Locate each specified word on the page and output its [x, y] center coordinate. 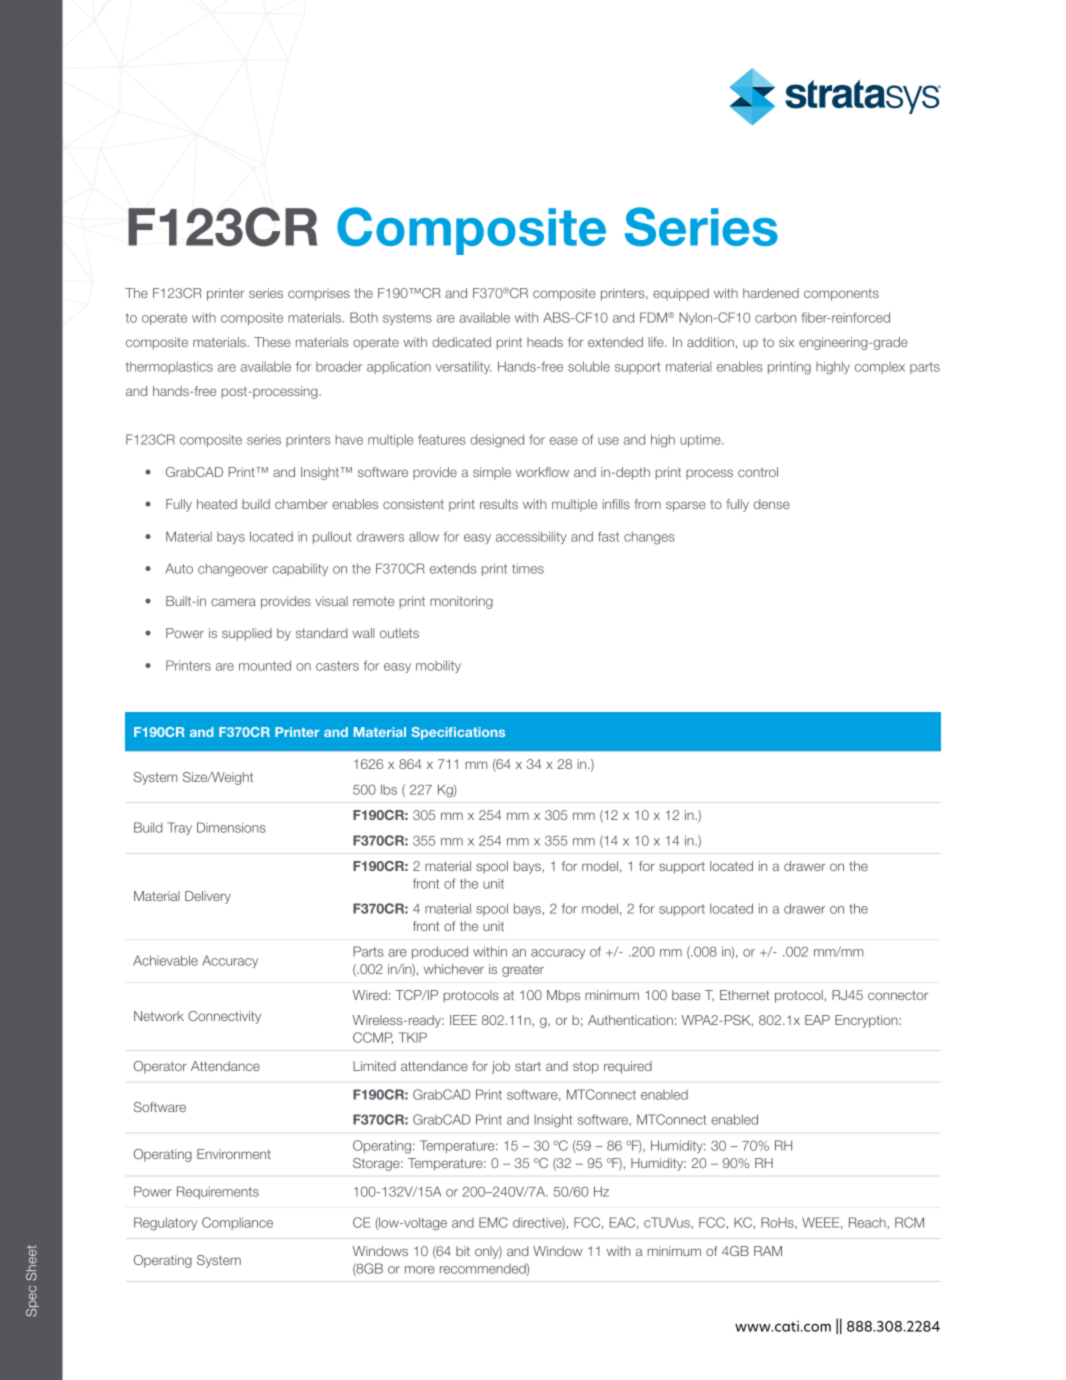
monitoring [461, 602]
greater [523, 971]
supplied [247, 634]
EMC [493, 1222]
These [272, 342]
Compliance [237, 1223]
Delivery [208, 897]
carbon [775, 318]
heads [545, 342]
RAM [768, 1251]
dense [771, 504]
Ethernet [745, 995]
